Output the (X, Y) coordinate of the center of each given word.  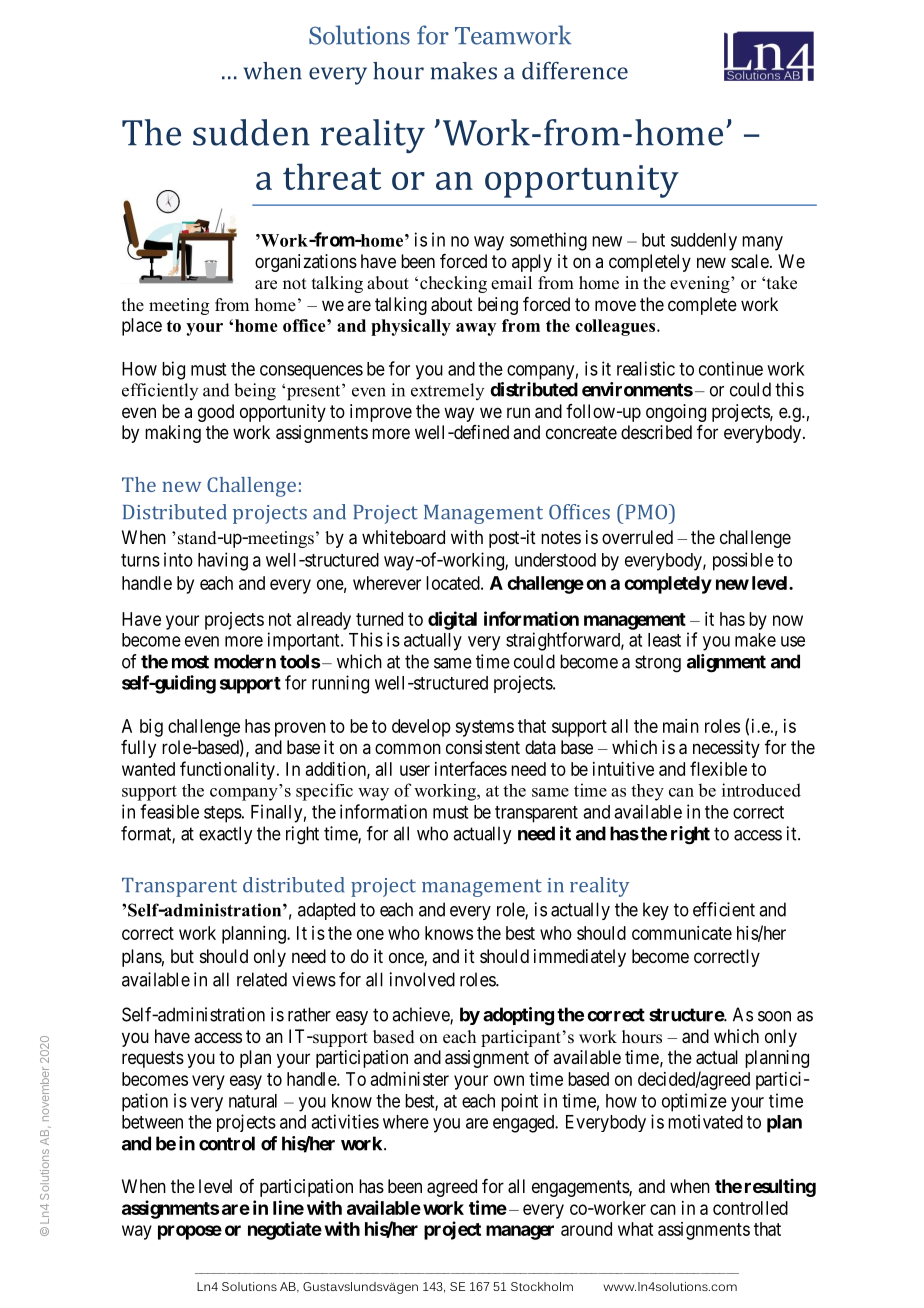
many (762, 243)
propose (190, 1232)
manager (520, 1232)
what (635, 1229)
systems (484, 728)
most (190, 662)
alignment (726, 663)
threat (332, 176)
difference (575, 71)
